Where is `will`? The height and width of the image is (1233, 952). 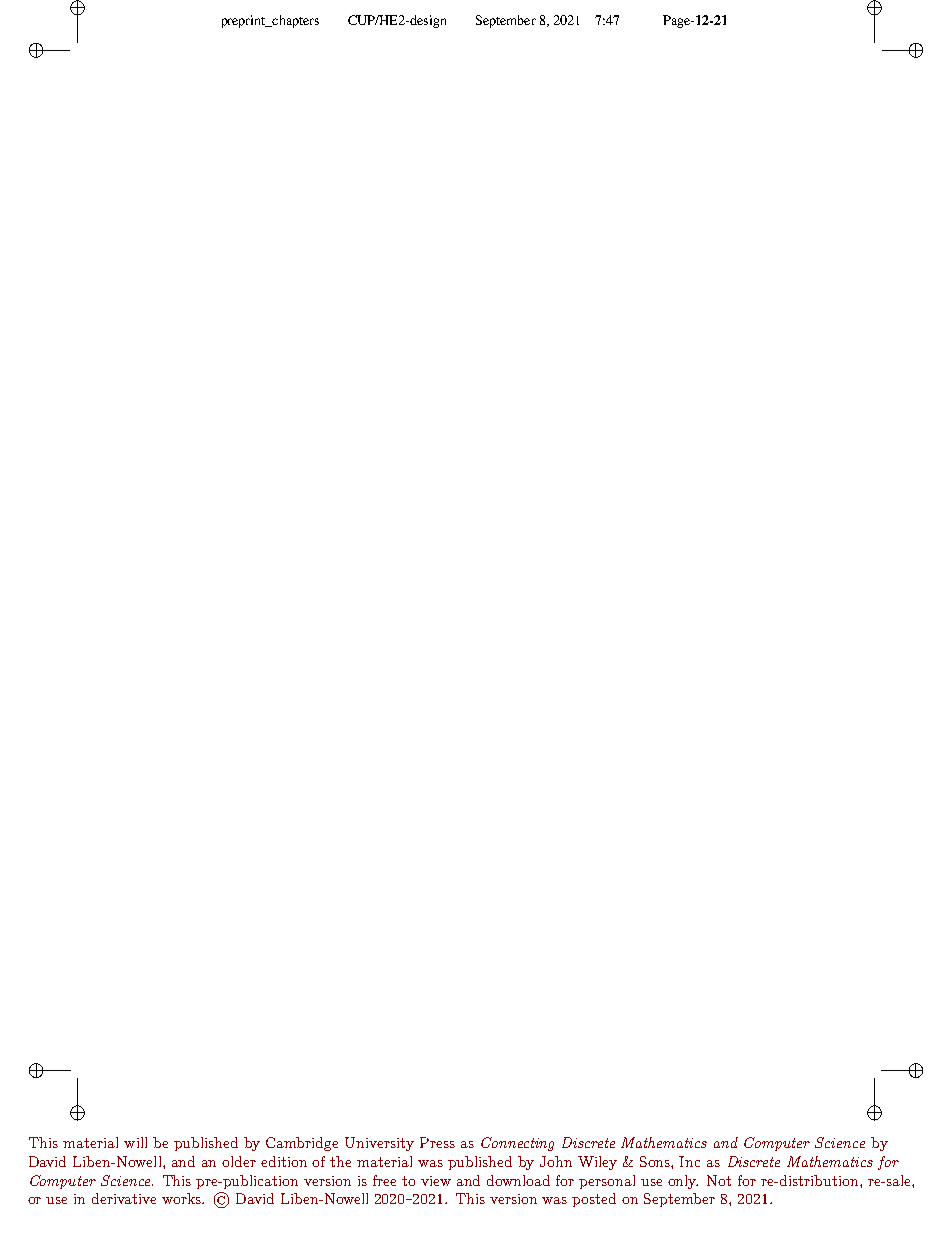 will is located at coordinates (135, 1142).
